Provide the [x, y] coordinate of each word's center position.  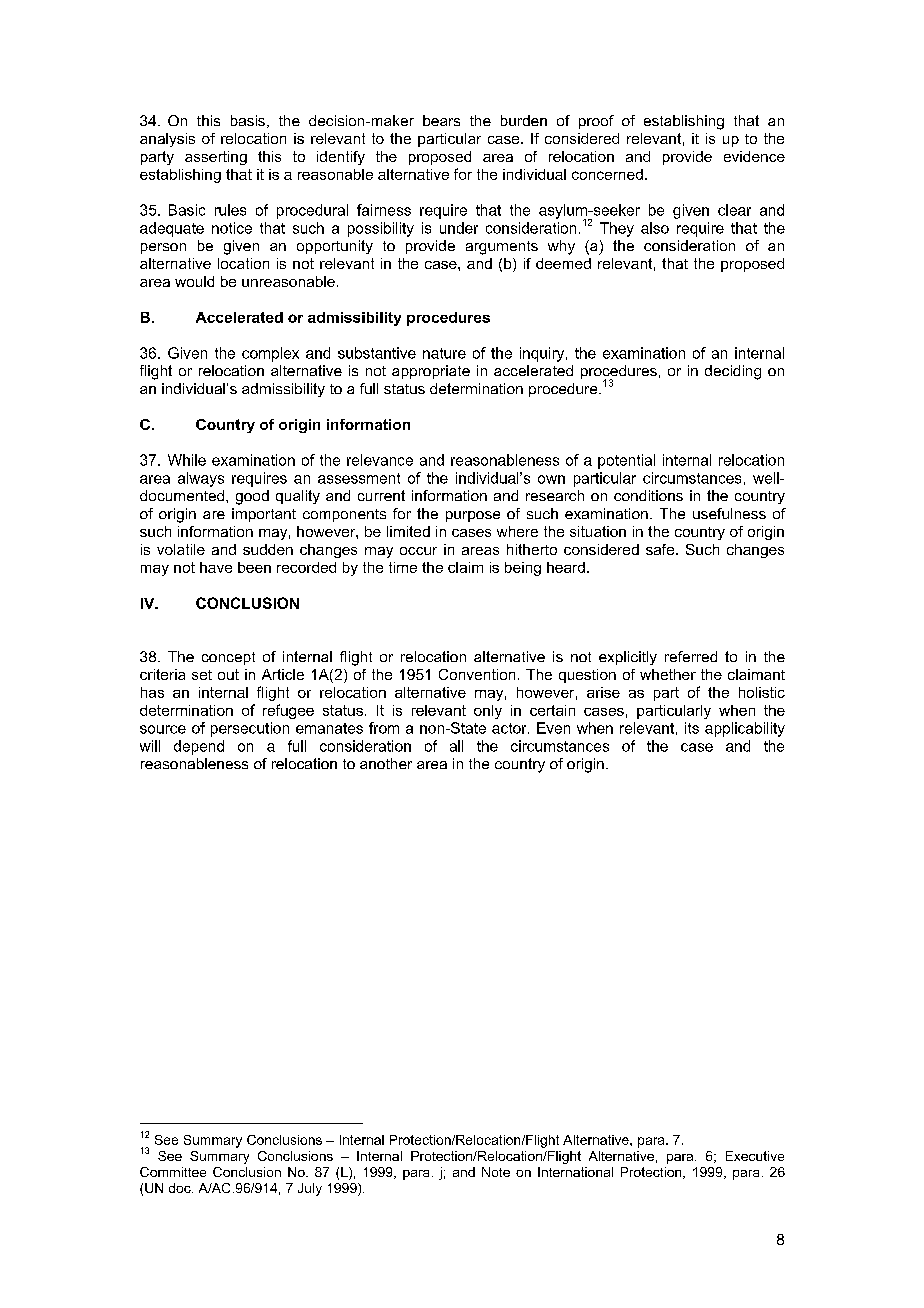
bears [441, 120]
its [692, 728]
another [386, 763]
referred [691, 656]
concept [228, 658]
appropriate [431, 372]
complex [270, 354]
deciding [733, 372]
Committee [173, 1172]
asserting [216, 158]
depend [199, 747]
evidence [754, 156]
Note [496, 1172]
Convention [477, 674]
